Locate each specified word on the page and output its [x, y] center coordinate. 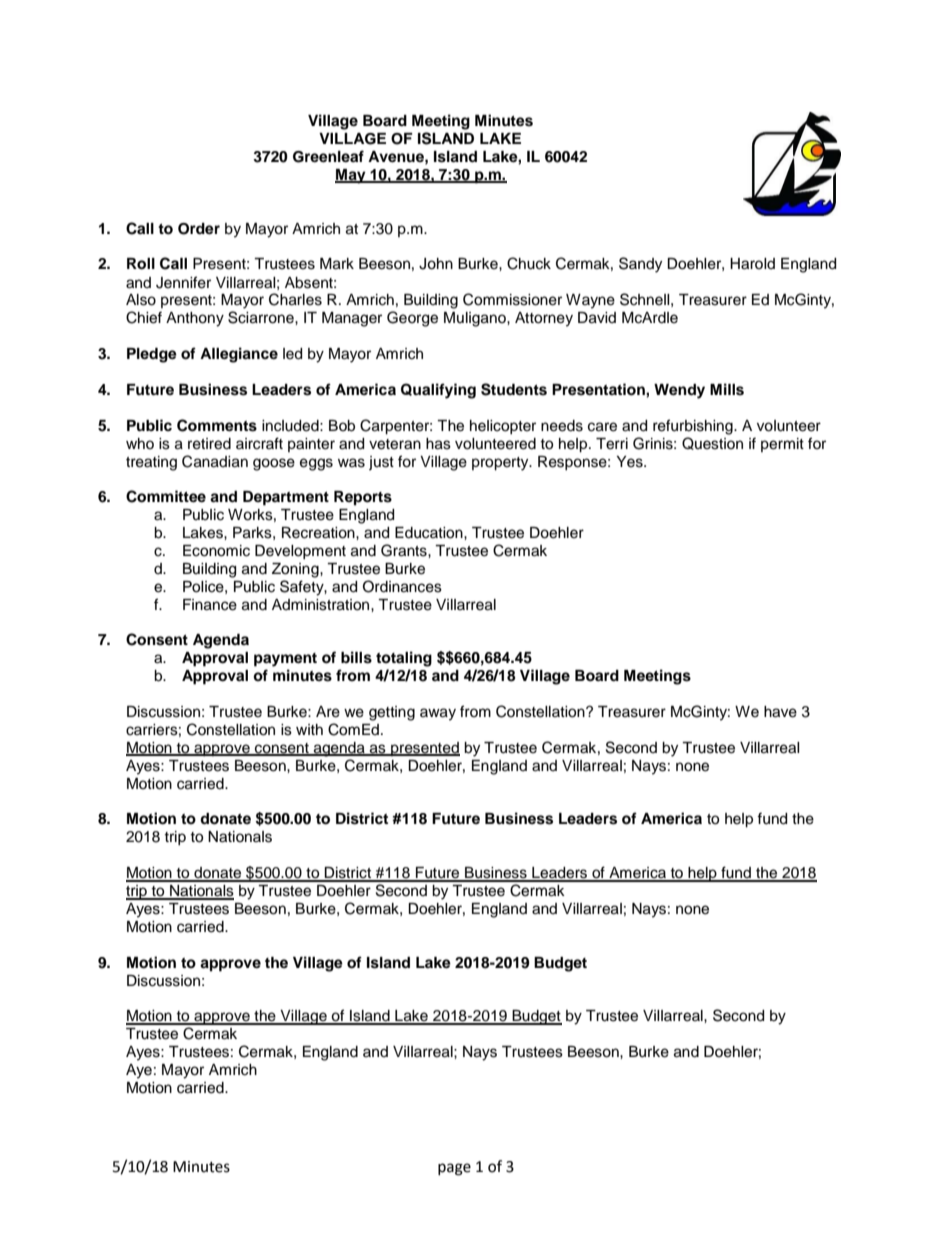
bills [356, 657]
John [436, 264]
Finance [210, 605]
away [438, 714]
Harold [752, 264]
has [438, 444]
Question [712, 443]
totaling [404, 659]
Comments [217, 425]
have [780, 712]
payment [285, 660]
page [454, 1169]
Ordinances [402, 586]
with [309, 729]
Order [199, 229]
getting [392, 713]
